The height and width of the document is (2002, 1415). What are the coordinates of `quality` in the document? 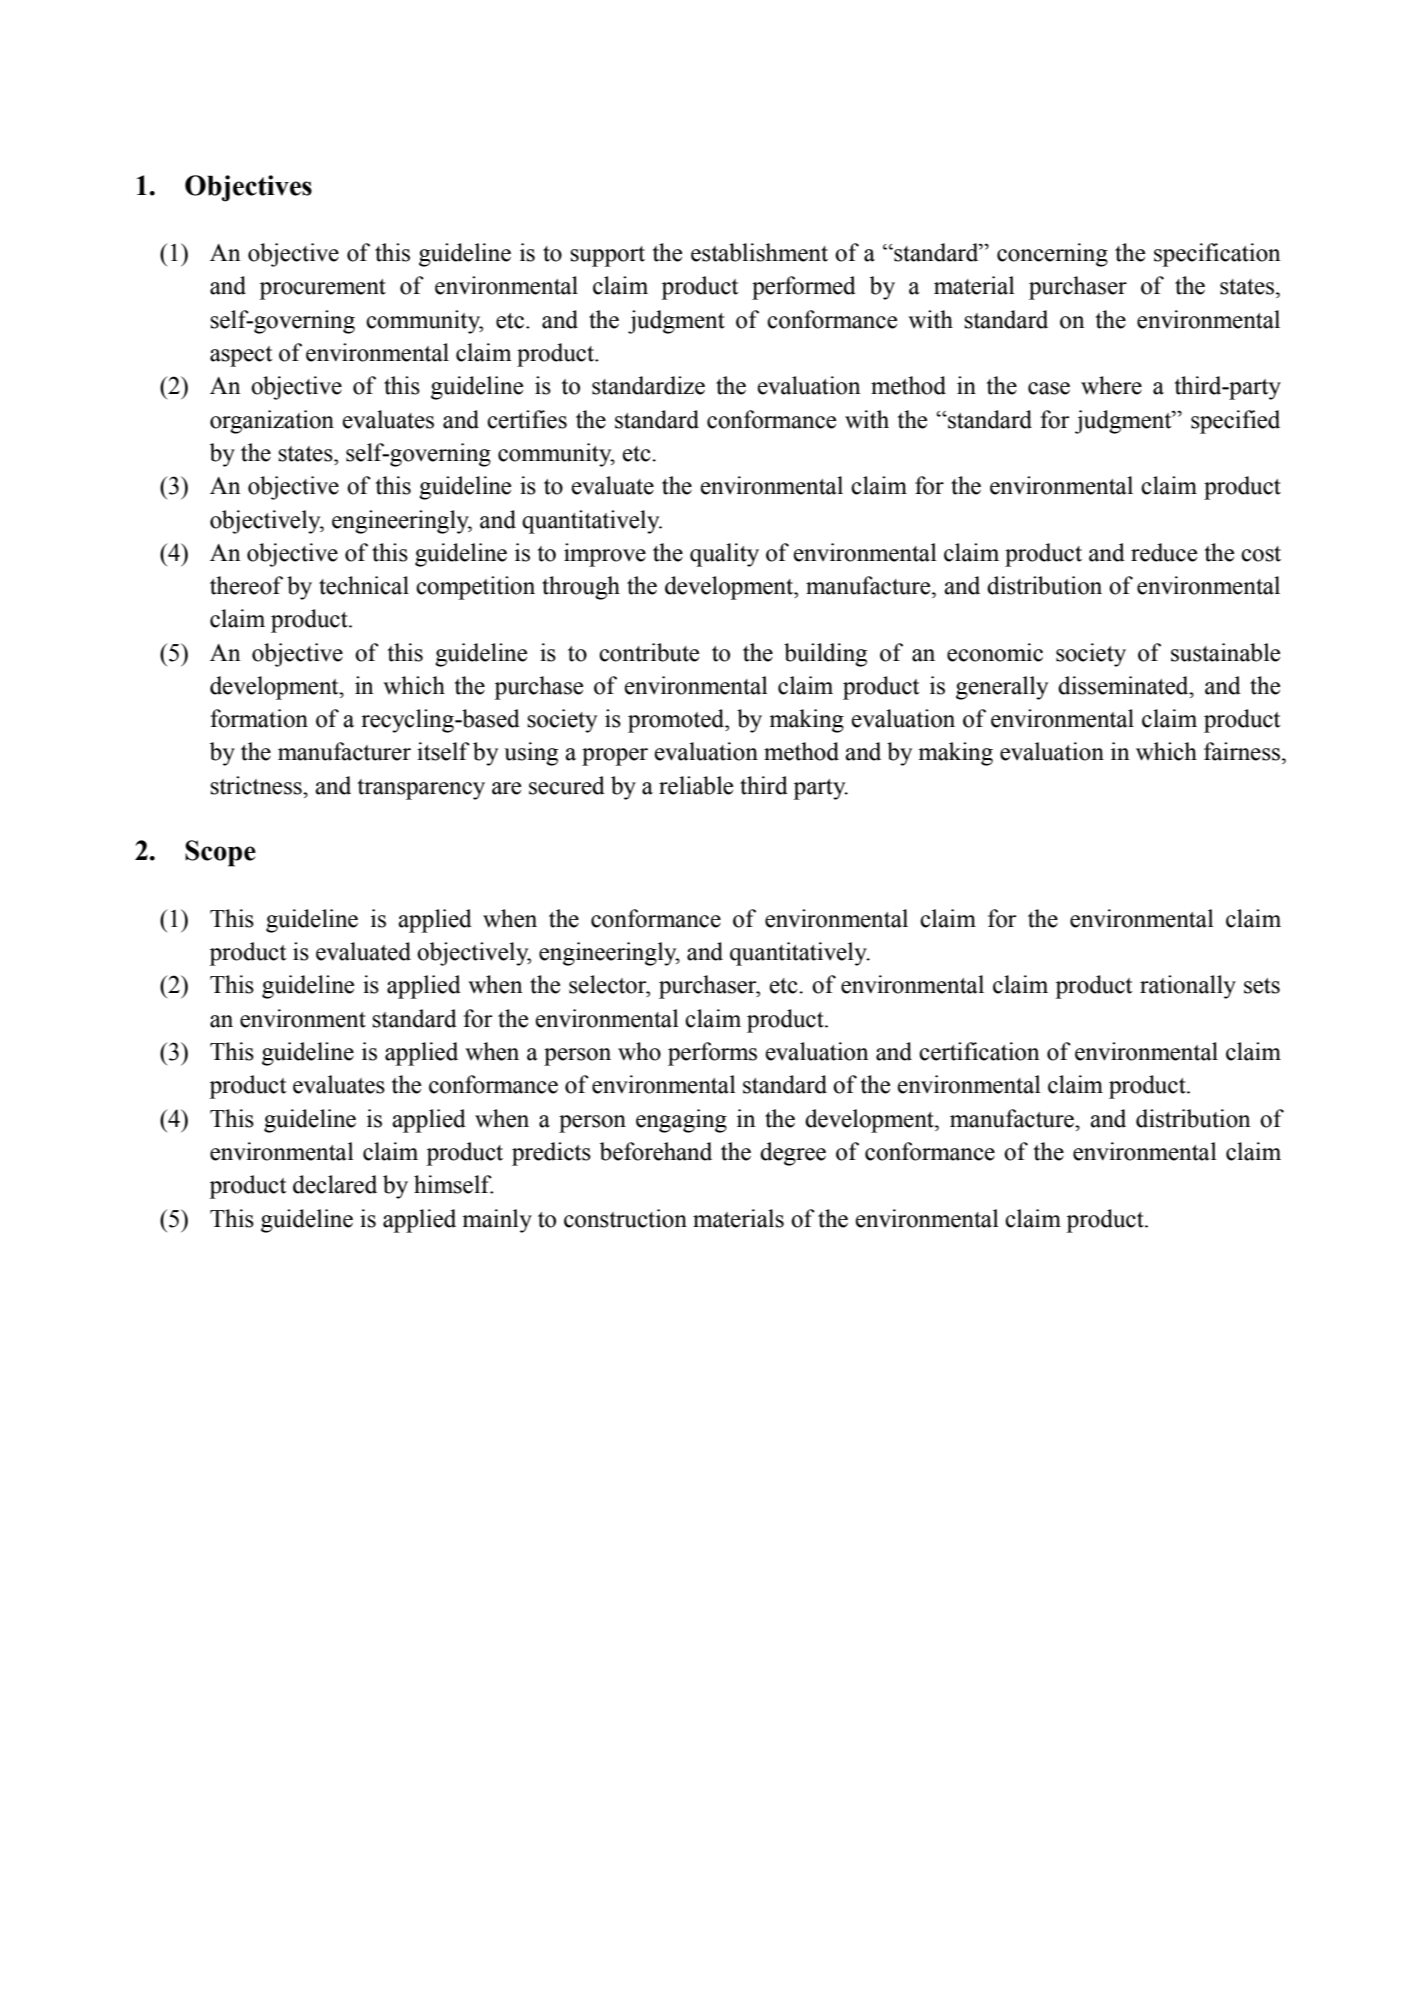 It's located at (724, 555).
